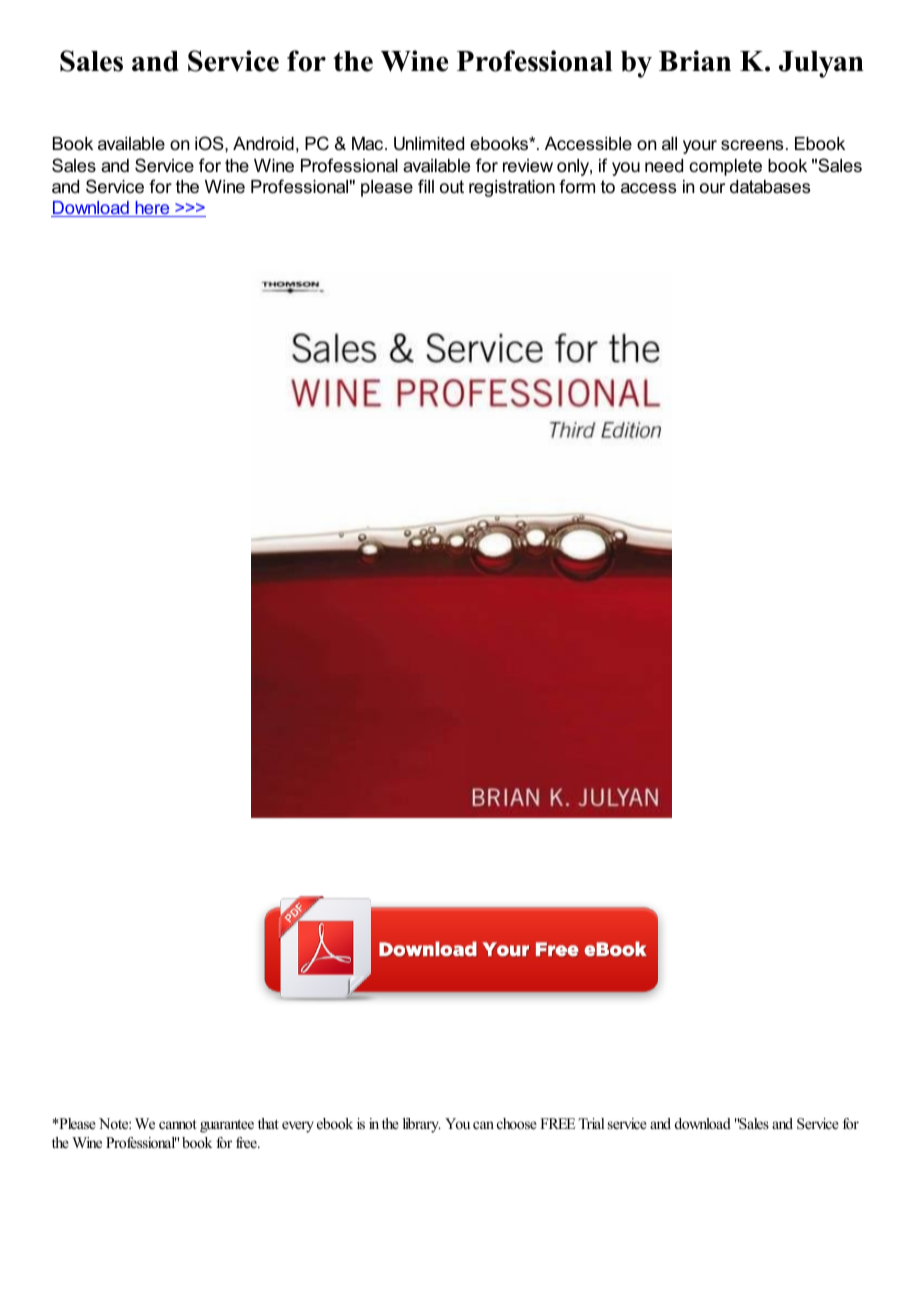 The width and height of the page is (924, 1308). I want to click on out, so click(452, 186).
